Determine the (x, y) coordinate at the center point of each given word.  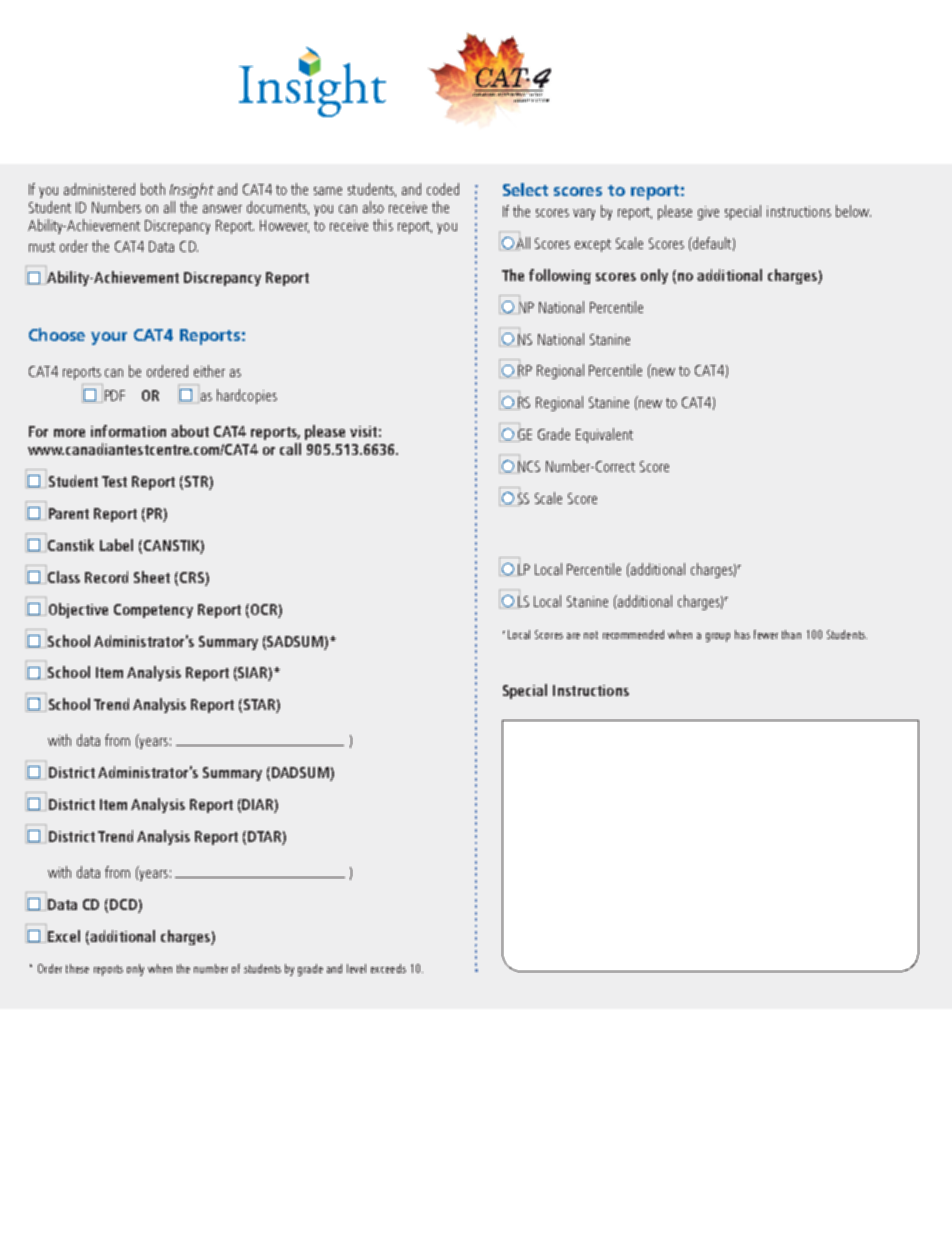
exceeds (388, 968)
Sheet (152, 577)
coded (443, 189)
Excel (64, 936)
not (591, 635)
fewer (766, 634)
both (153, 189)
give (708, 213)
